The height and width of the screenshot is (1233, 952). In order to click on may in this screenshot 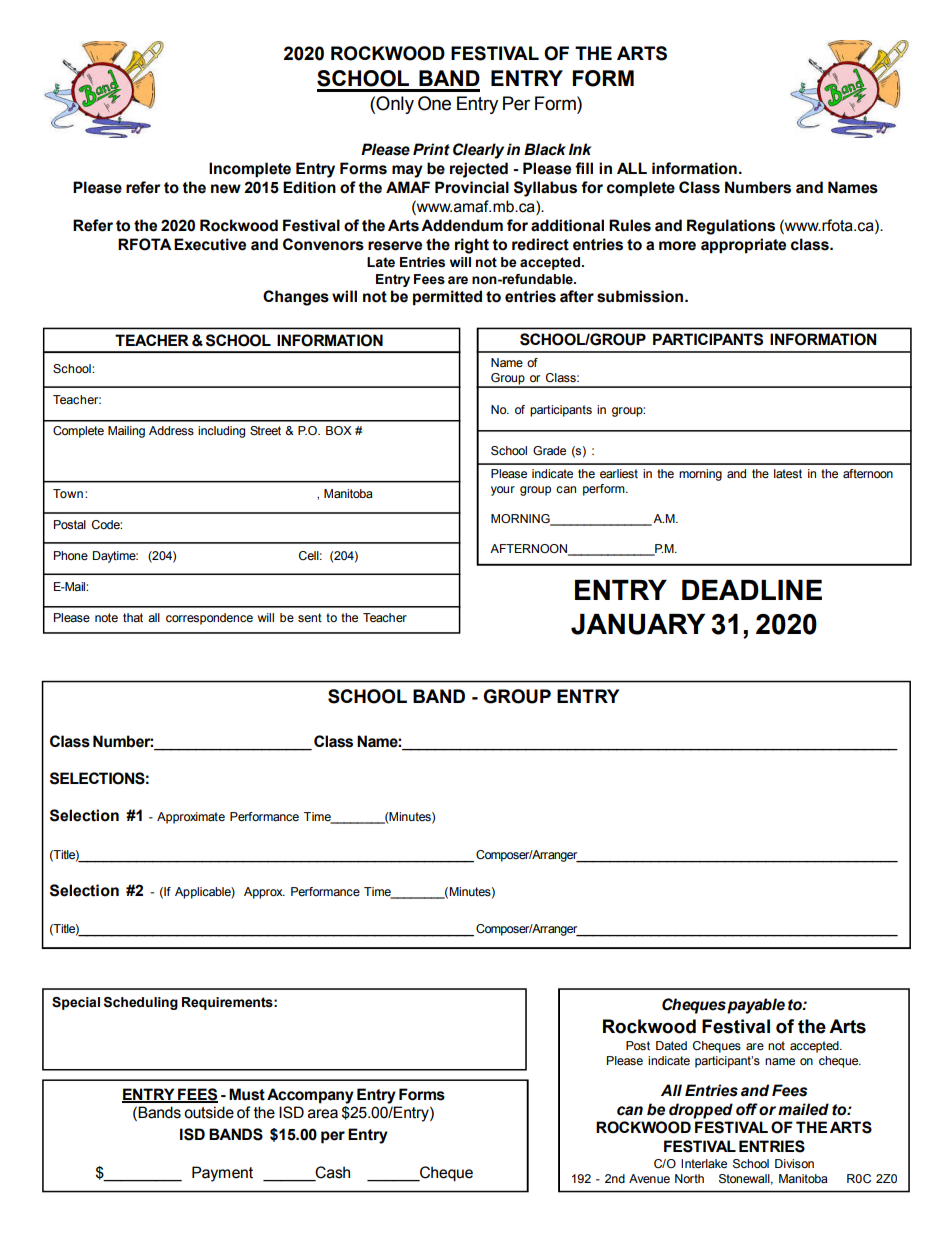, I will do `click(407, 171)`.
